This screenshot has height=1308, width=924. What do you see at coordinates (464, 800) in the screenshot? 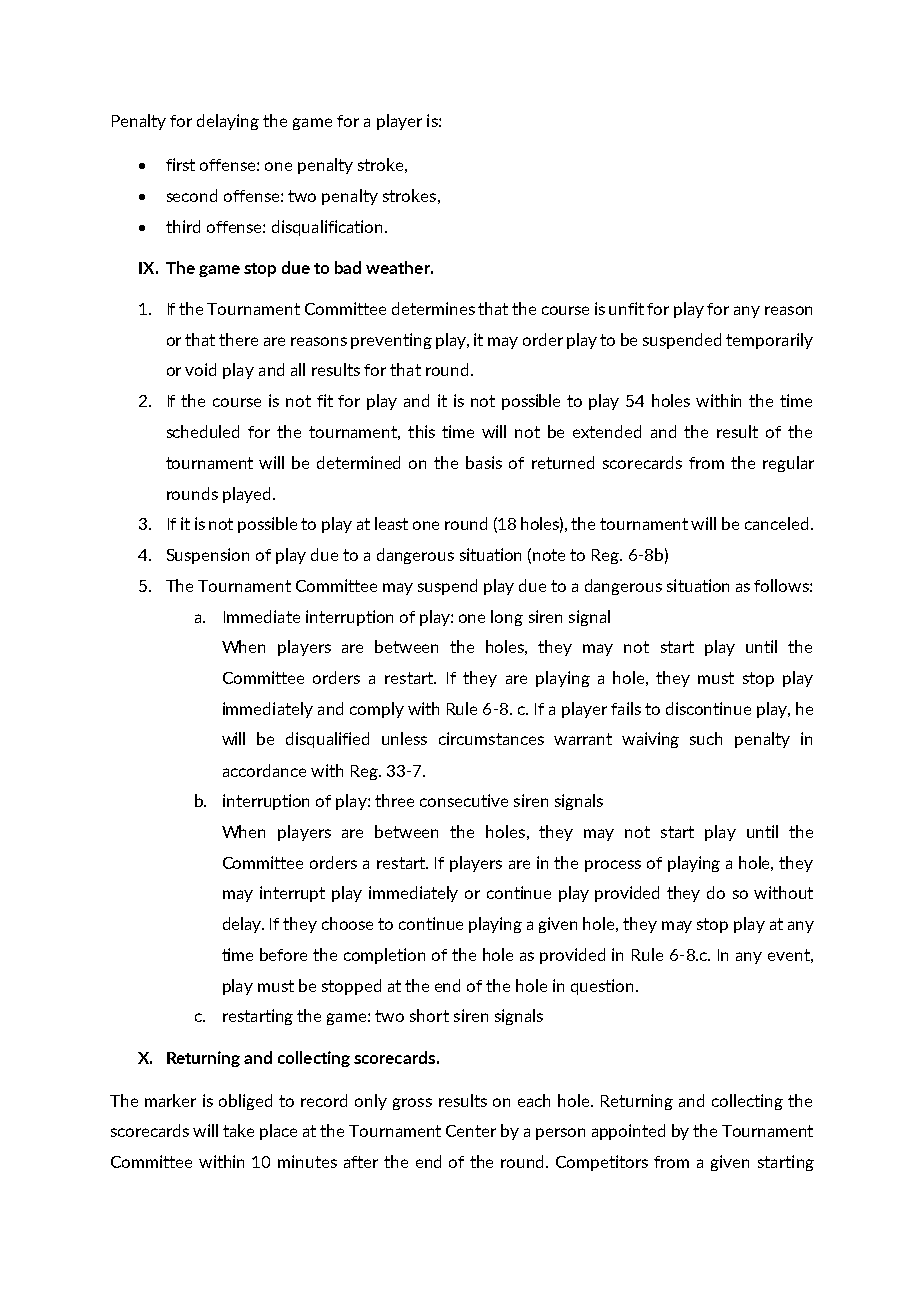
I see `consecutive` at bounding box center [464, 800].
